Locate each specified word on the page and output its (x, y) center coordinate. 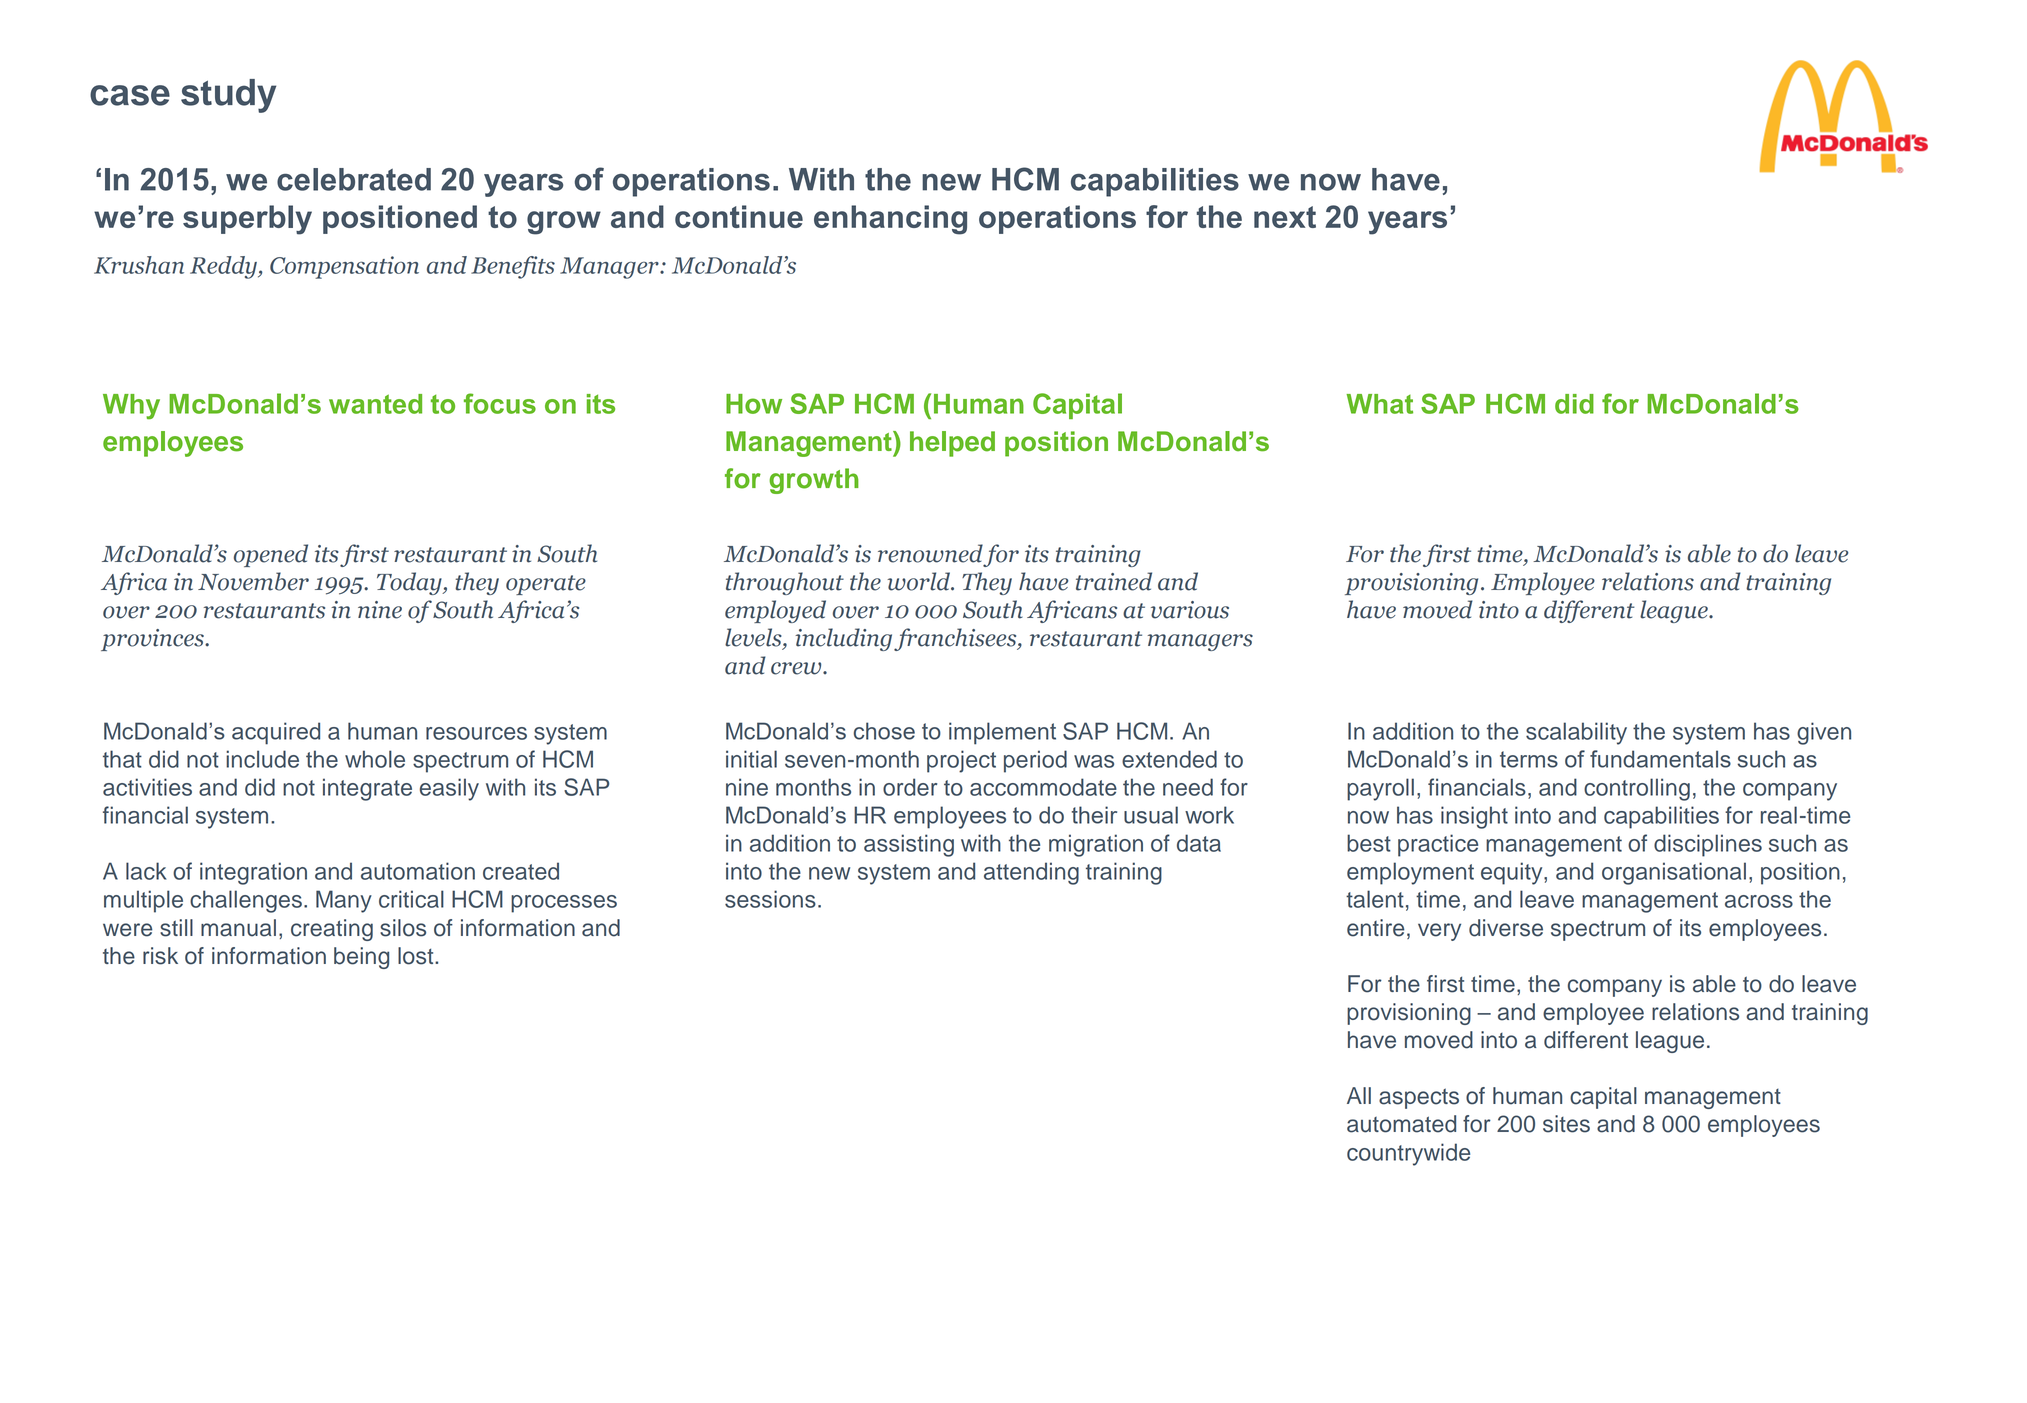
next (1285, 217)
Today (410, 583)
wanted (375, 404)
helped (952, 444)
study (228, 96)
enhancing (890, 220)
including (845, 639)
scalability (1576, 733)
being (361, 958)
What (1379, 404)
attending (1031, 873)
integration (253, 873)
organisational (1674, 873)
